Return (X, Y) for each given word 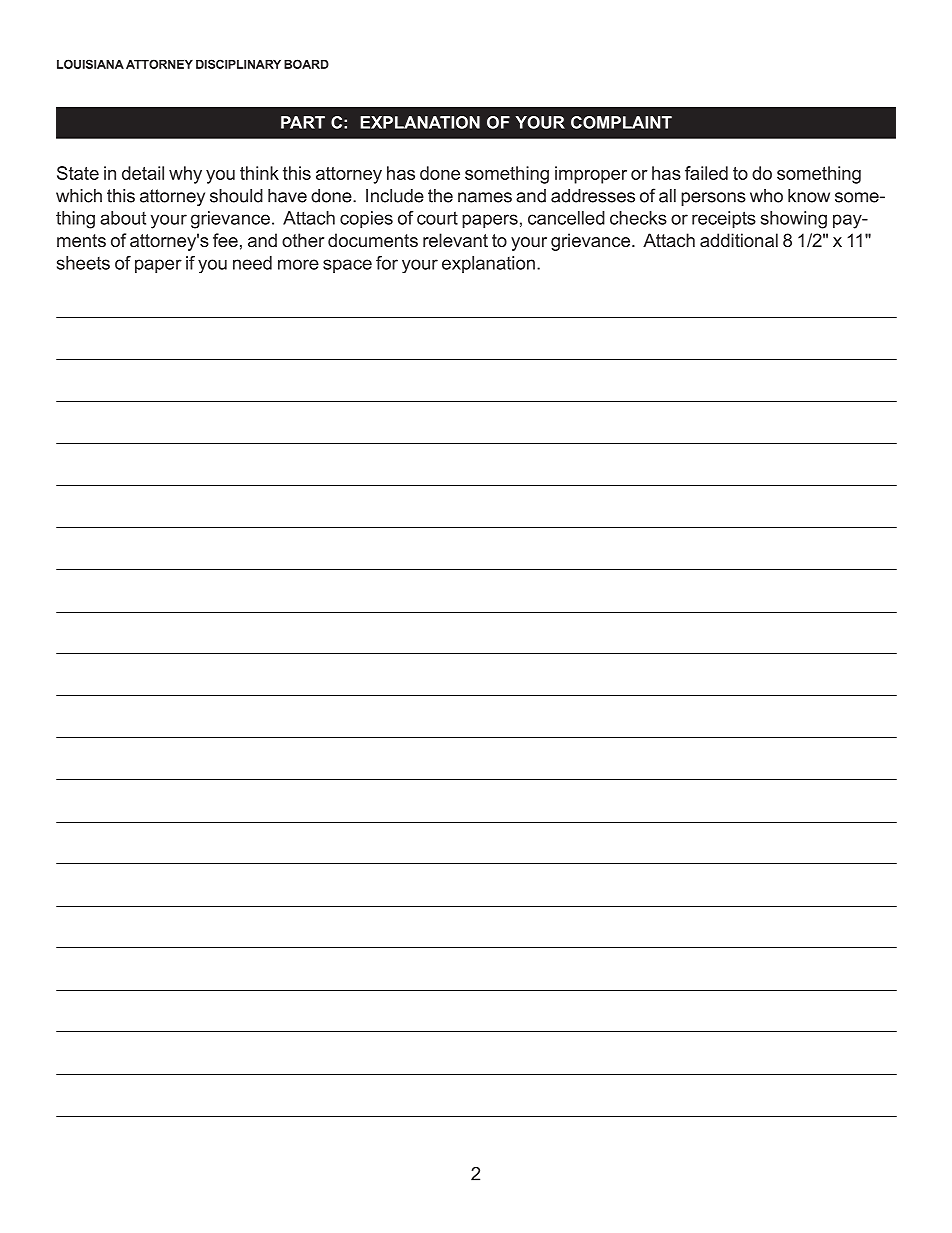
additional (739, 240)
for (387, 263)
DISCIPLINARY (238, 64)
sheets (83, 263)
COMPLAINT (621, 122)
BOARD (306, 64)
